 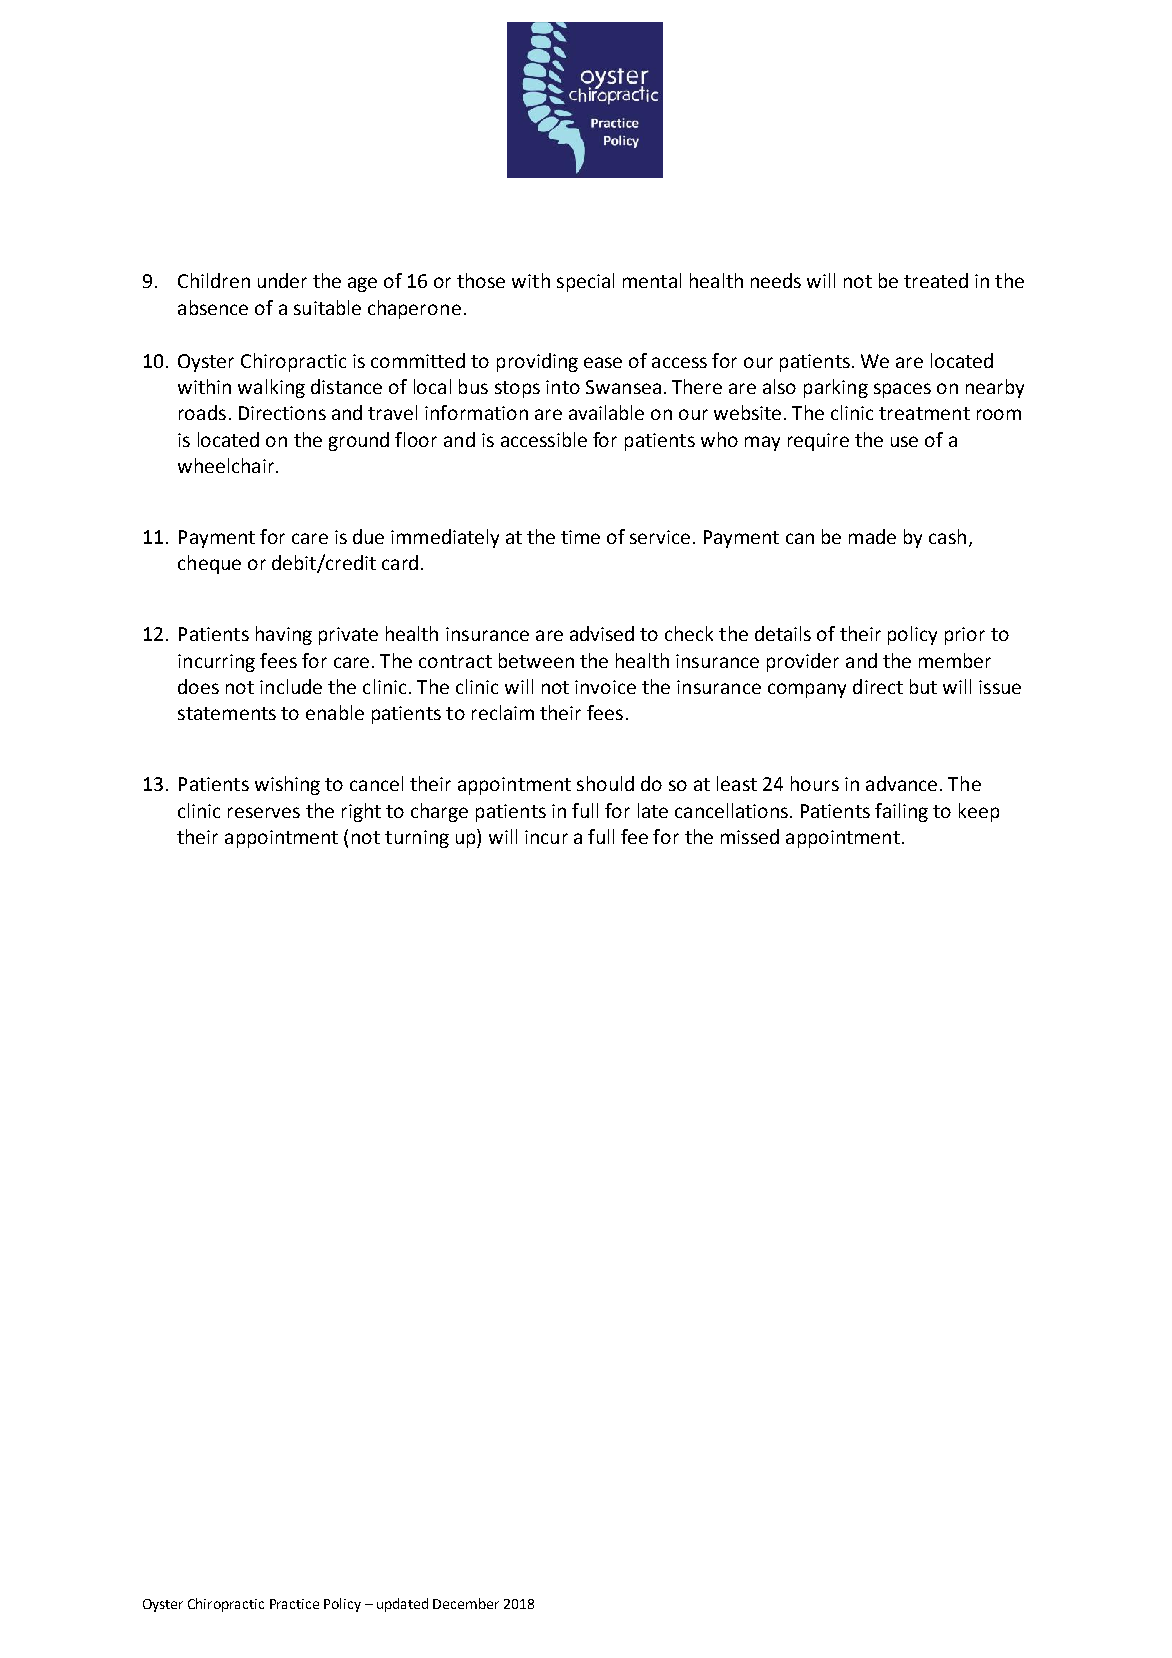 I want to click on suitable, so click(x=327, y=307).
